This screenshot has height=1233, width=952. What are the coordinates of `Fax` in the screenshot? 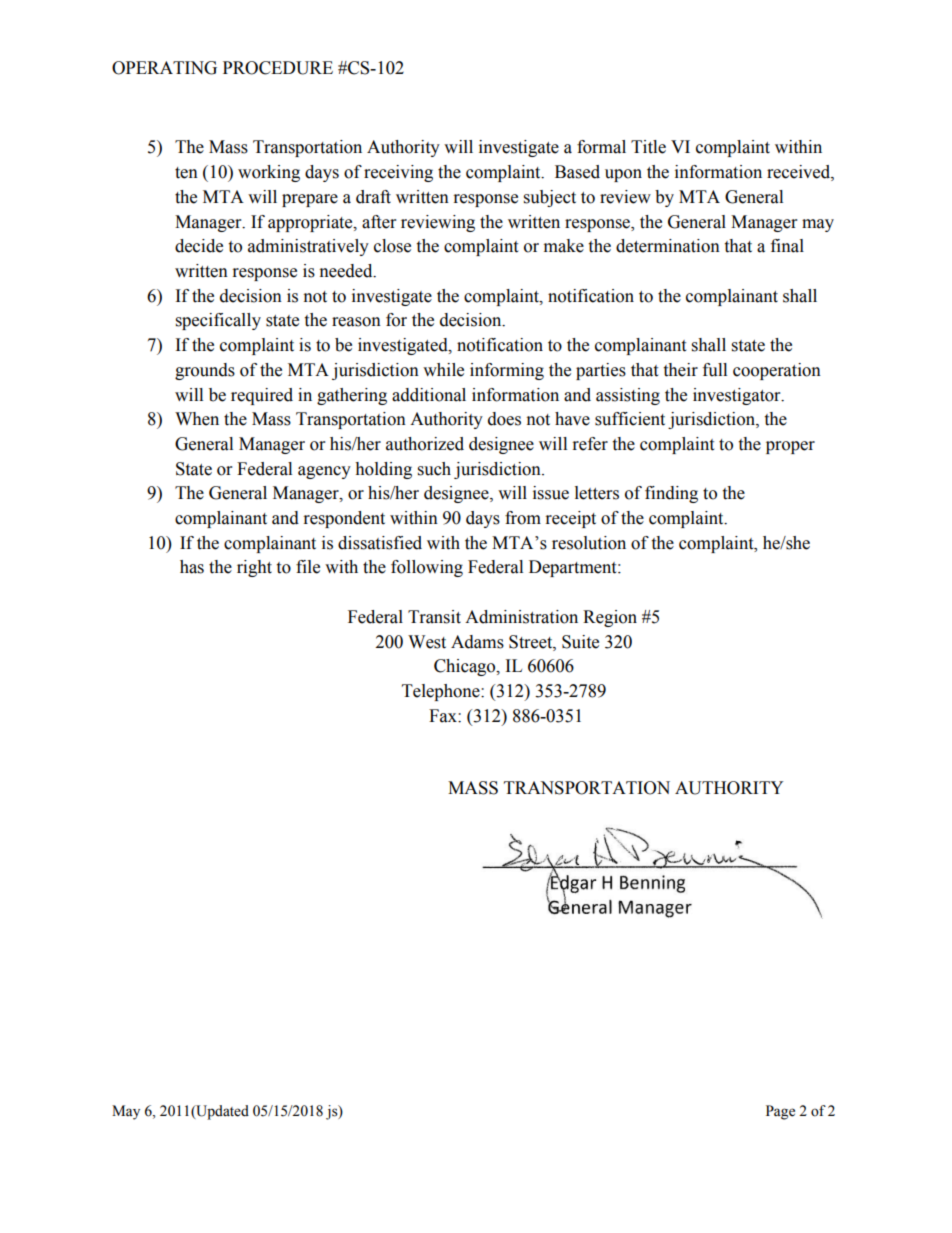 It's located at (444, 716).
